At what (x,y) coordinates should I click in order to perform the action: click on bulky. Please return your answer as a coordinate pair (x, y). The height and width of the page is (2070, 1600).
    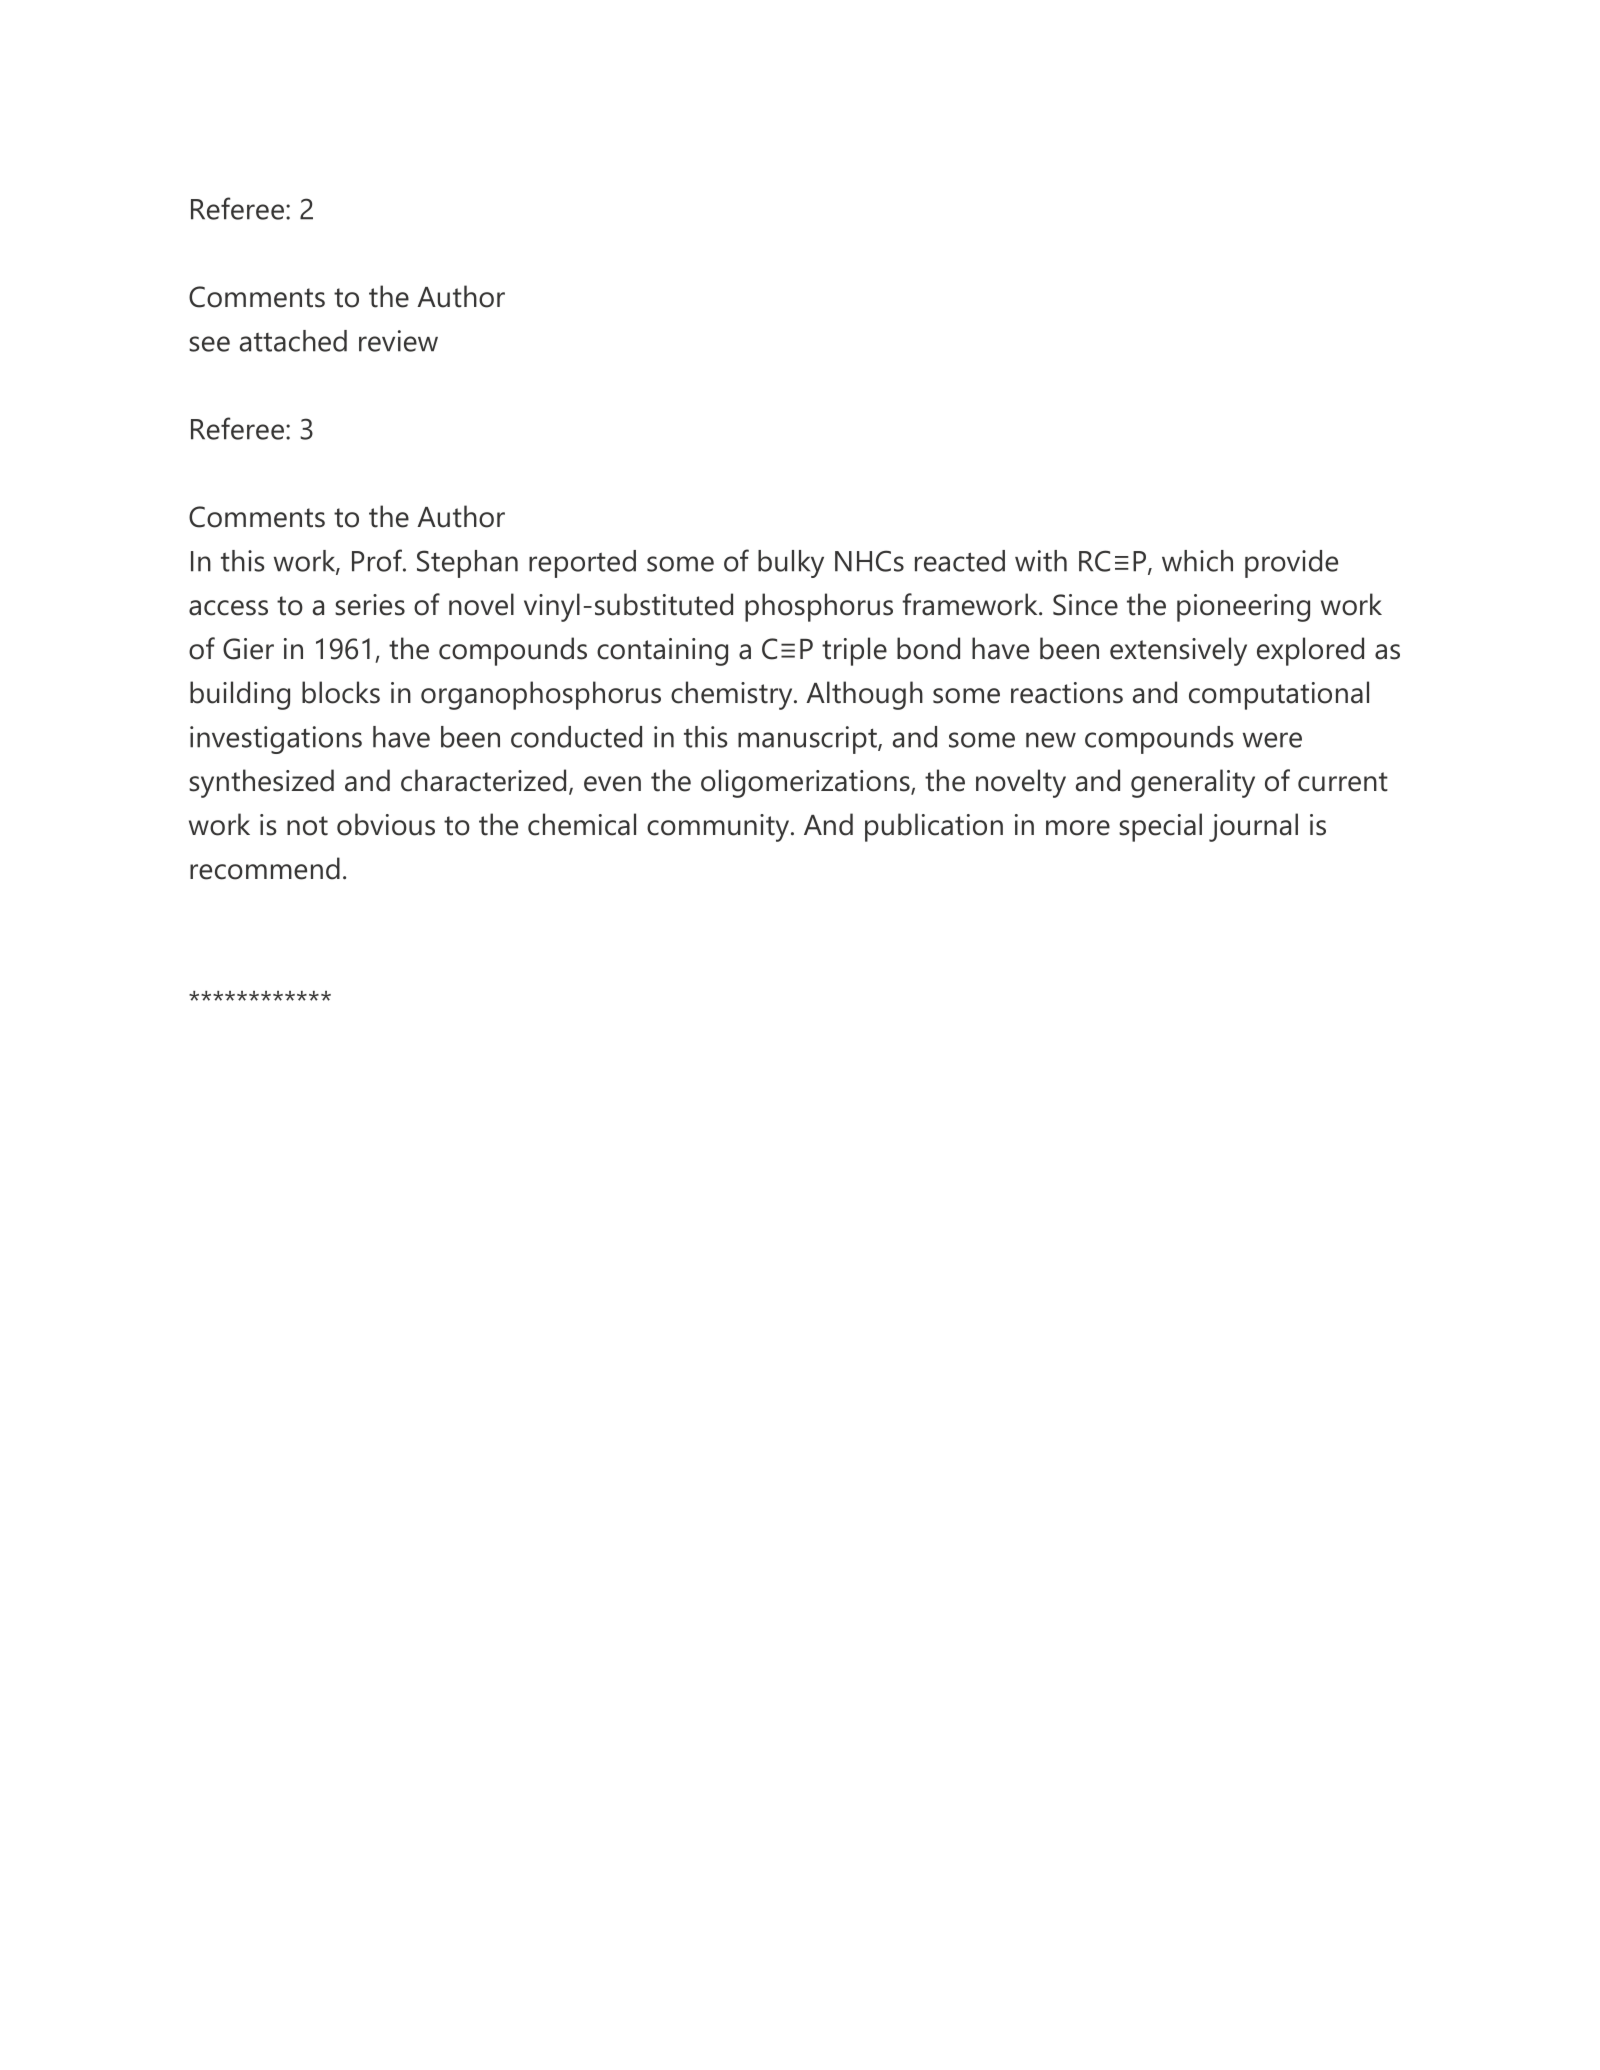
    Looking at the image, I should click on (791, 564).
